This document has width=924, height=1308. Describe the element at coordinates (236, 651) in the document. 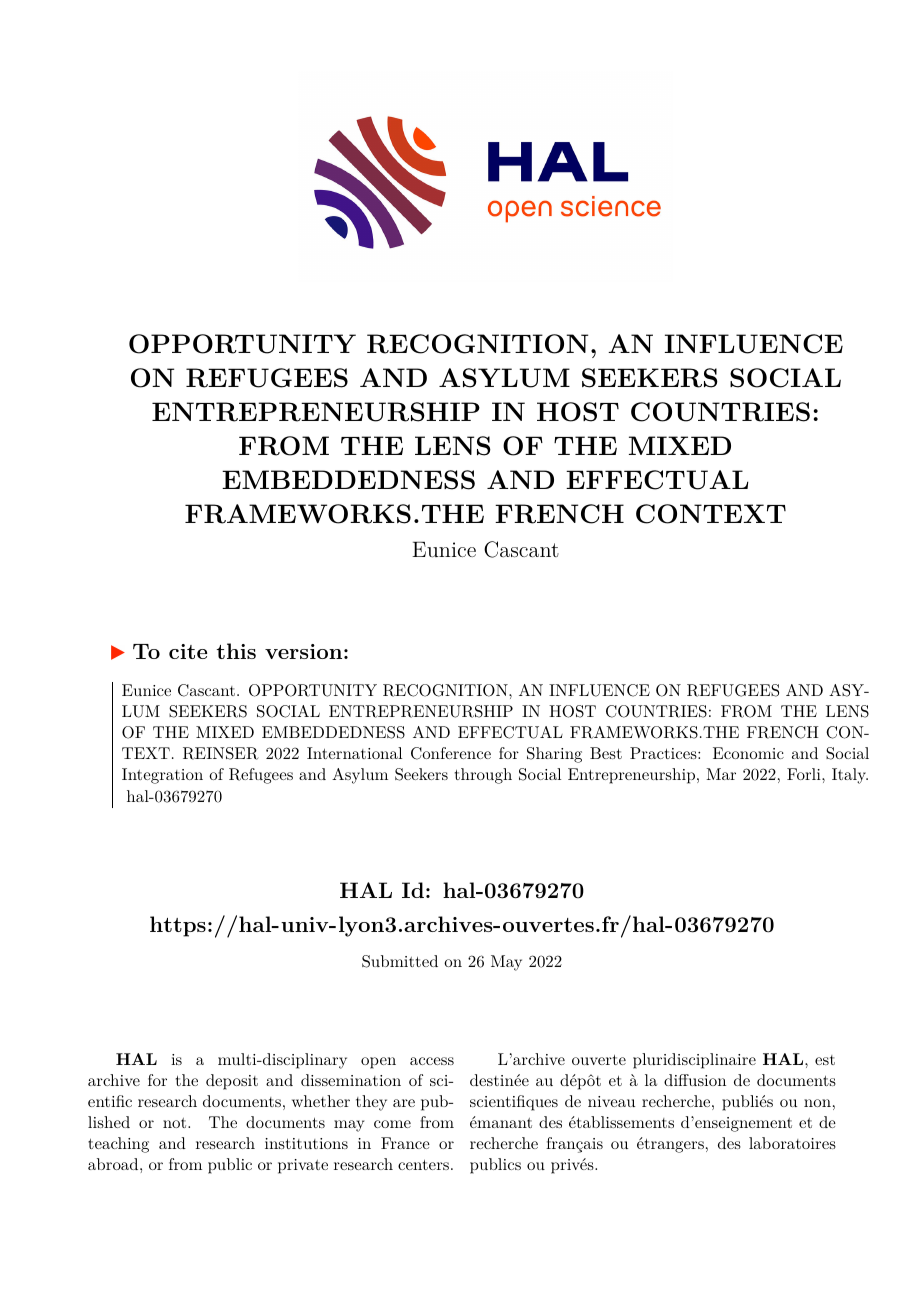

I see `this` at that location.
